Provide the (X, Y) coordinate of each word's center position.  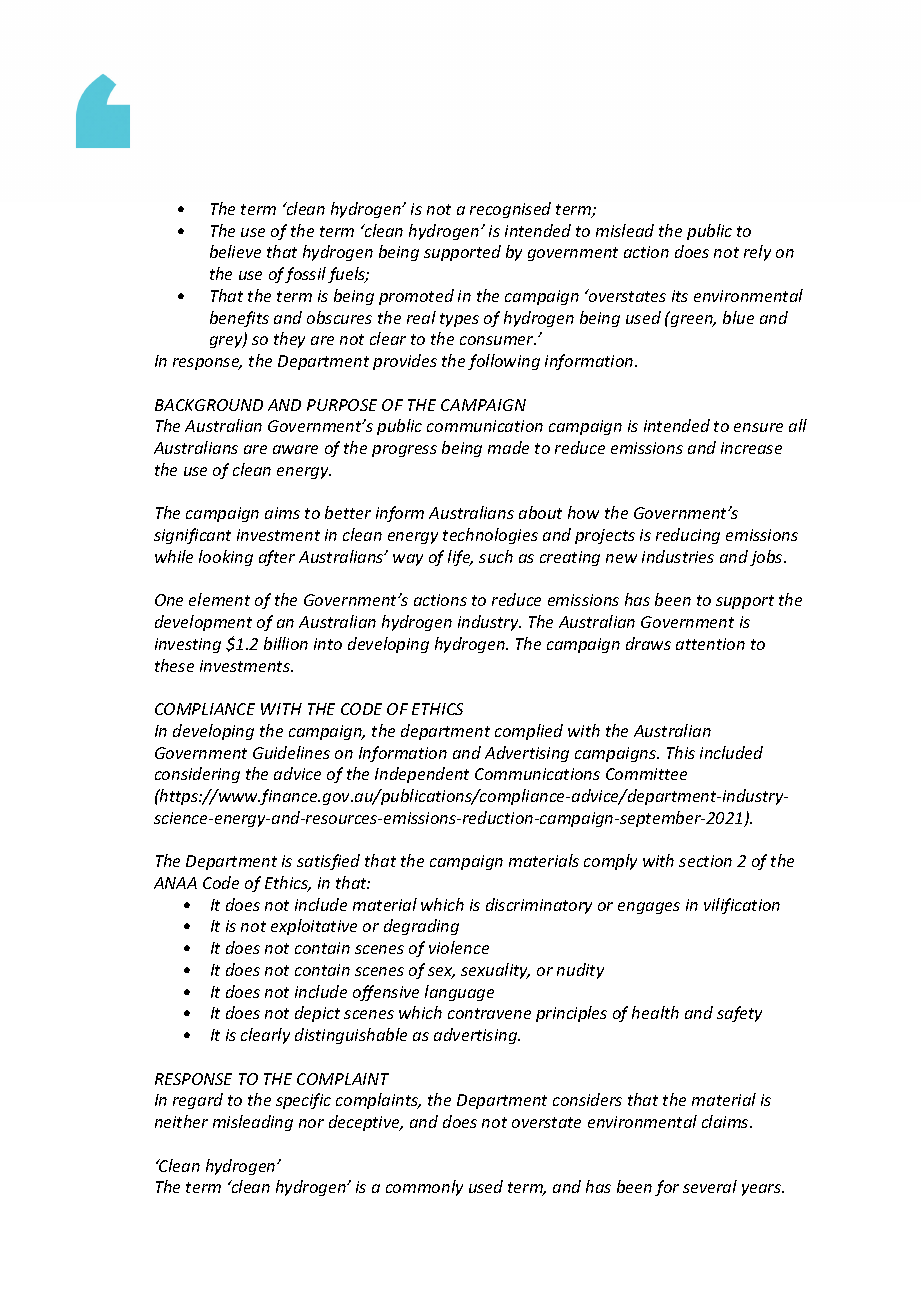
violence (459, 947)
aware (295, 449)
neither (181, 1121)
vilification (742, 906)
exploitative (314, 927)
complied (529, 732)
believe (235, 251)
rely (757, 253)
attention (710, 644)
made (508, 447)
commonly (424, 1188)
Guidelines (291, 752)
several (710, 1186)
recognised (510, 210)
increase (751, 448)
